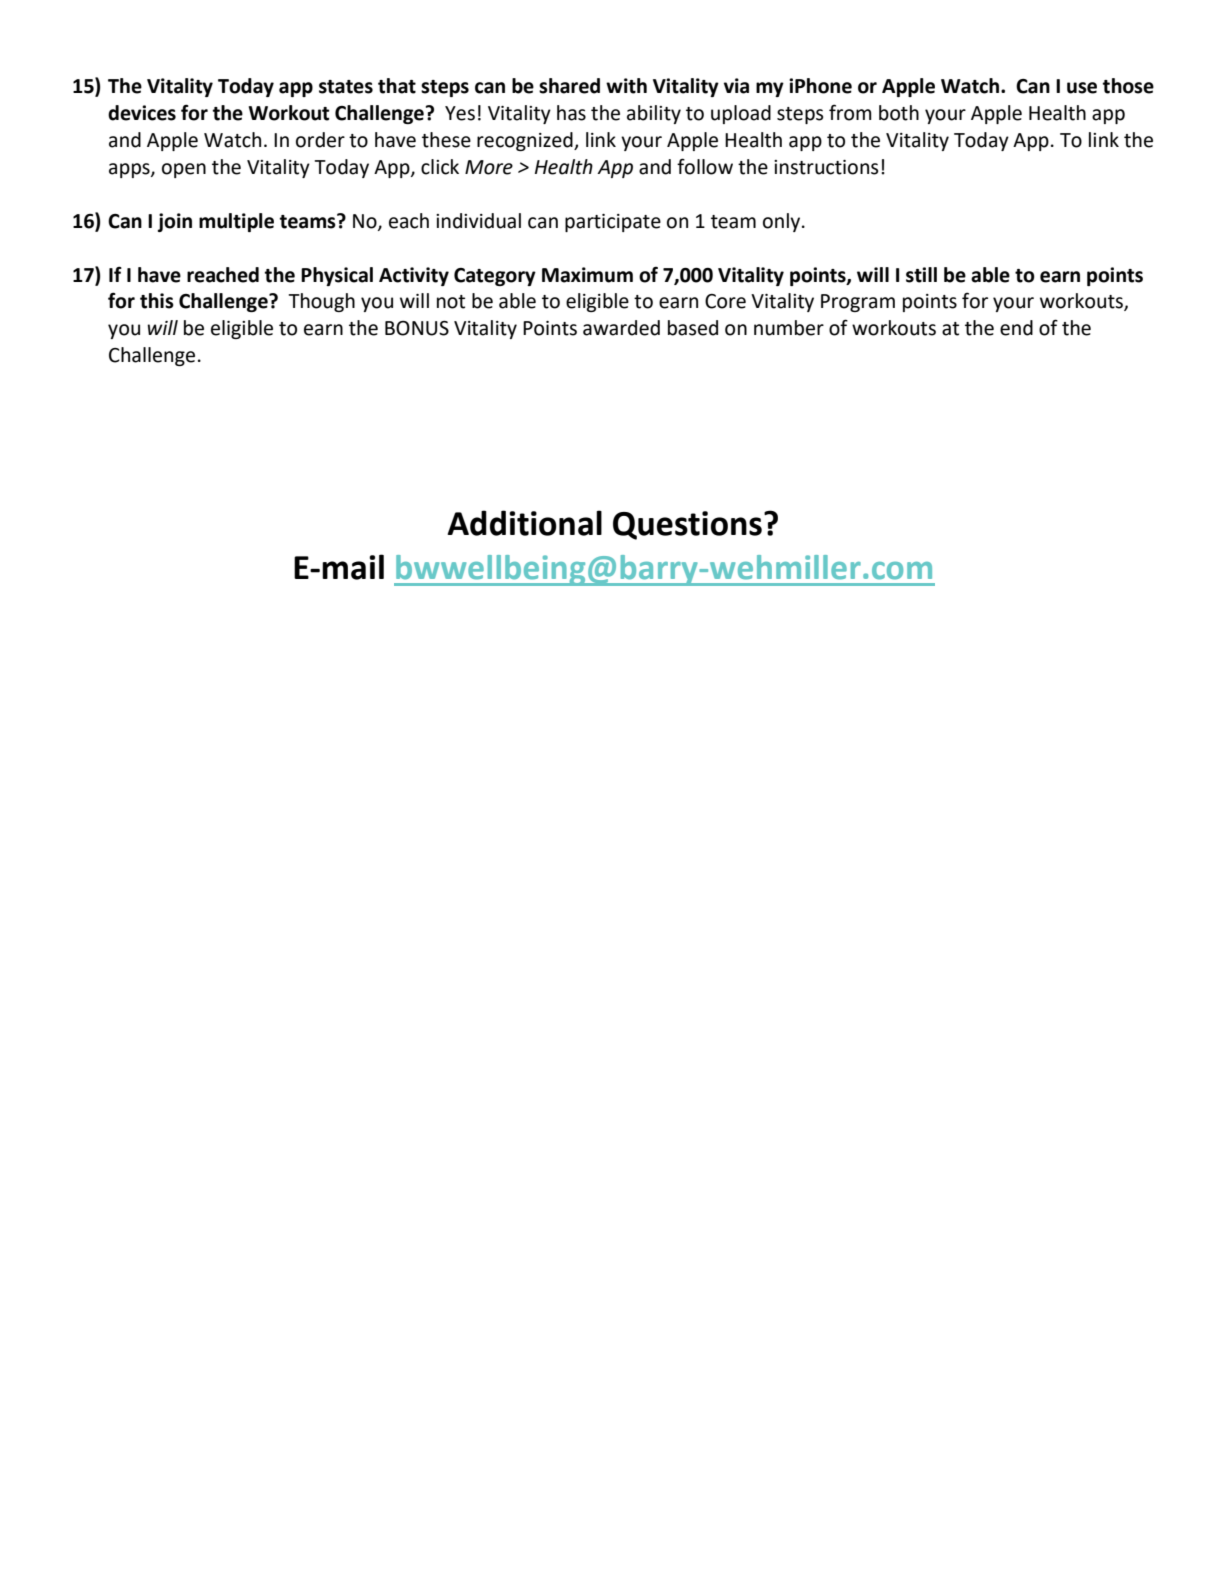 The image size is (1227, 1588). What do you see at coordinates (346, 87) in the image?
I see `states` at bounding box center [346, 87].
